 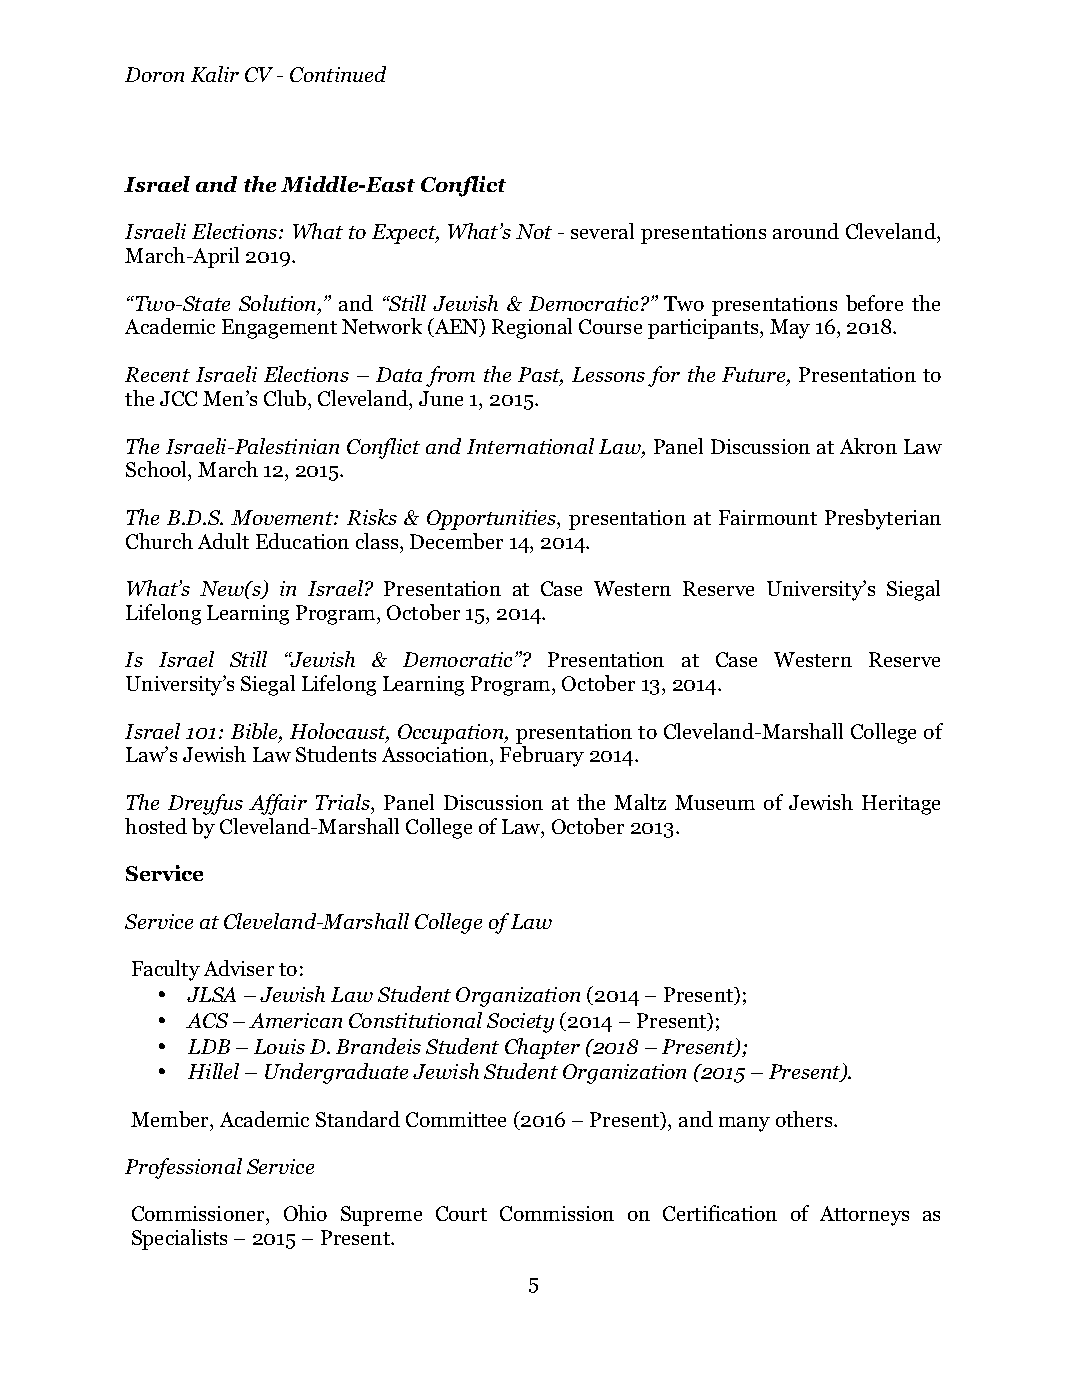 What do you see at coordinates (806, 231) in the screenshot?
I see `around` at bounding box center [806, 231].
